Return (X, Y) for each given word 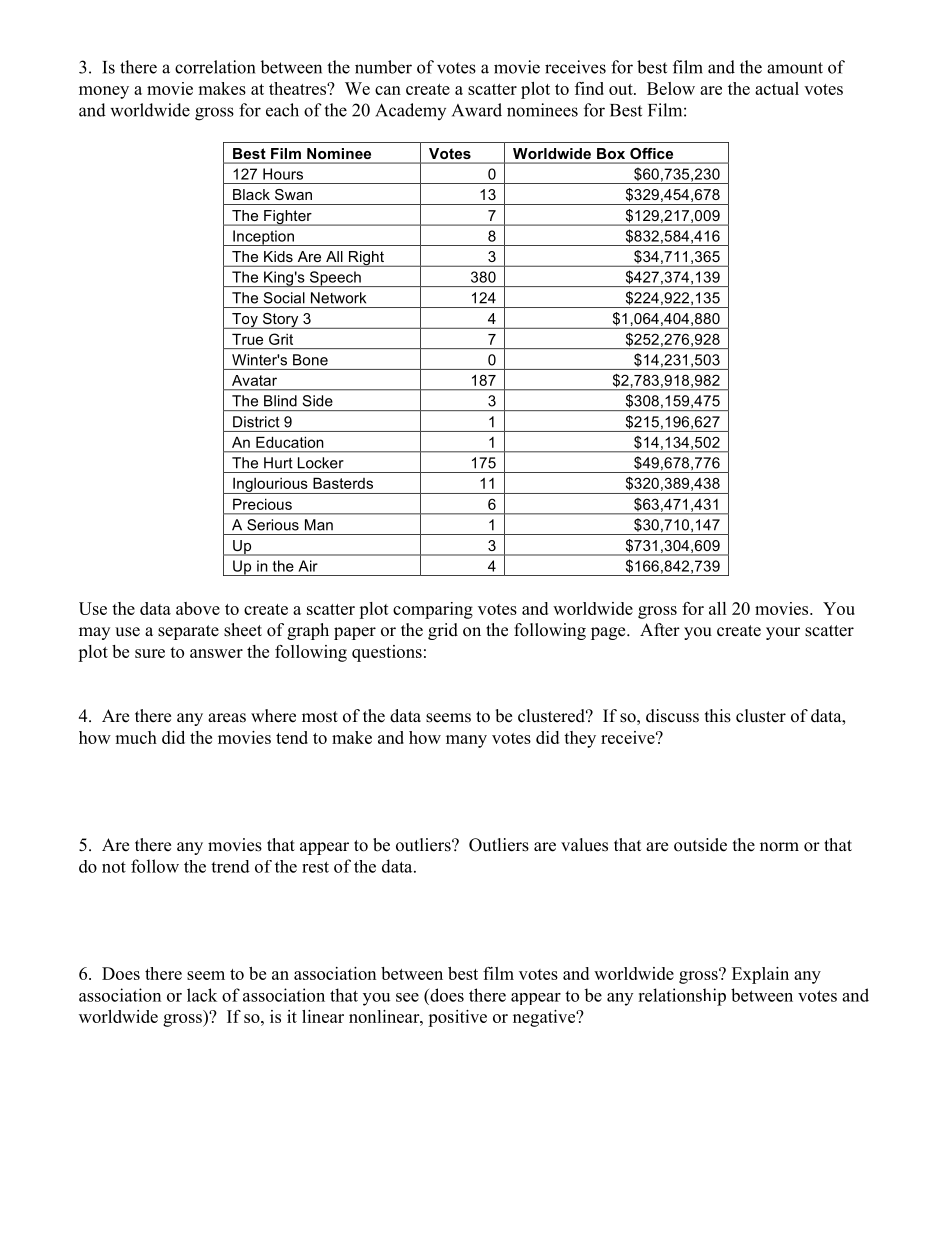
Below (671, 88)
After (660, 630)
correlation (215, 67)
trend (230, 866)
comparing (433, 610)
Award (477, 110)
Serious (273, 525)
